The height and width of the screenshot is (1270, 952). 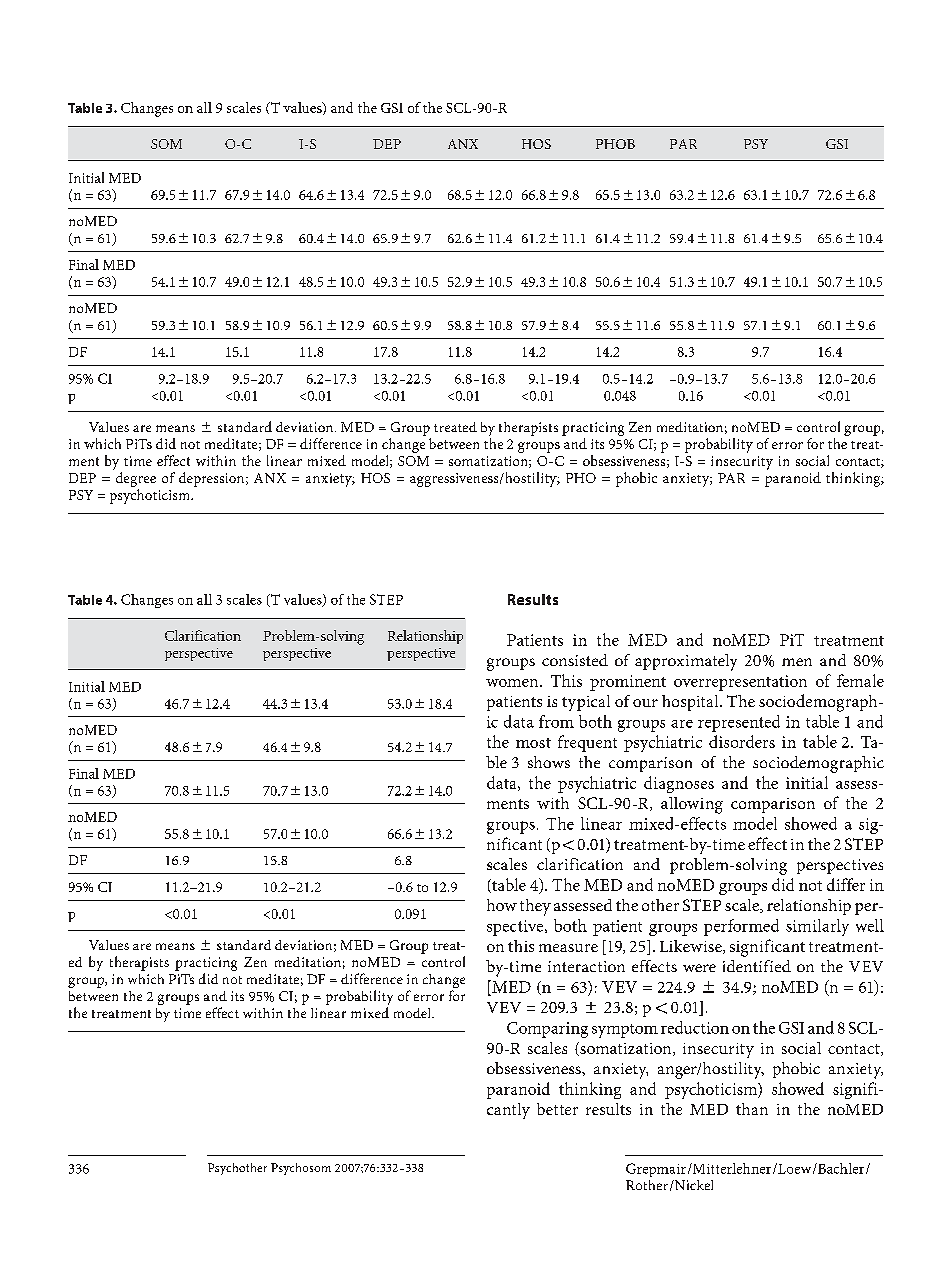 I want to click on approximately, so click(x=686, y=662).
